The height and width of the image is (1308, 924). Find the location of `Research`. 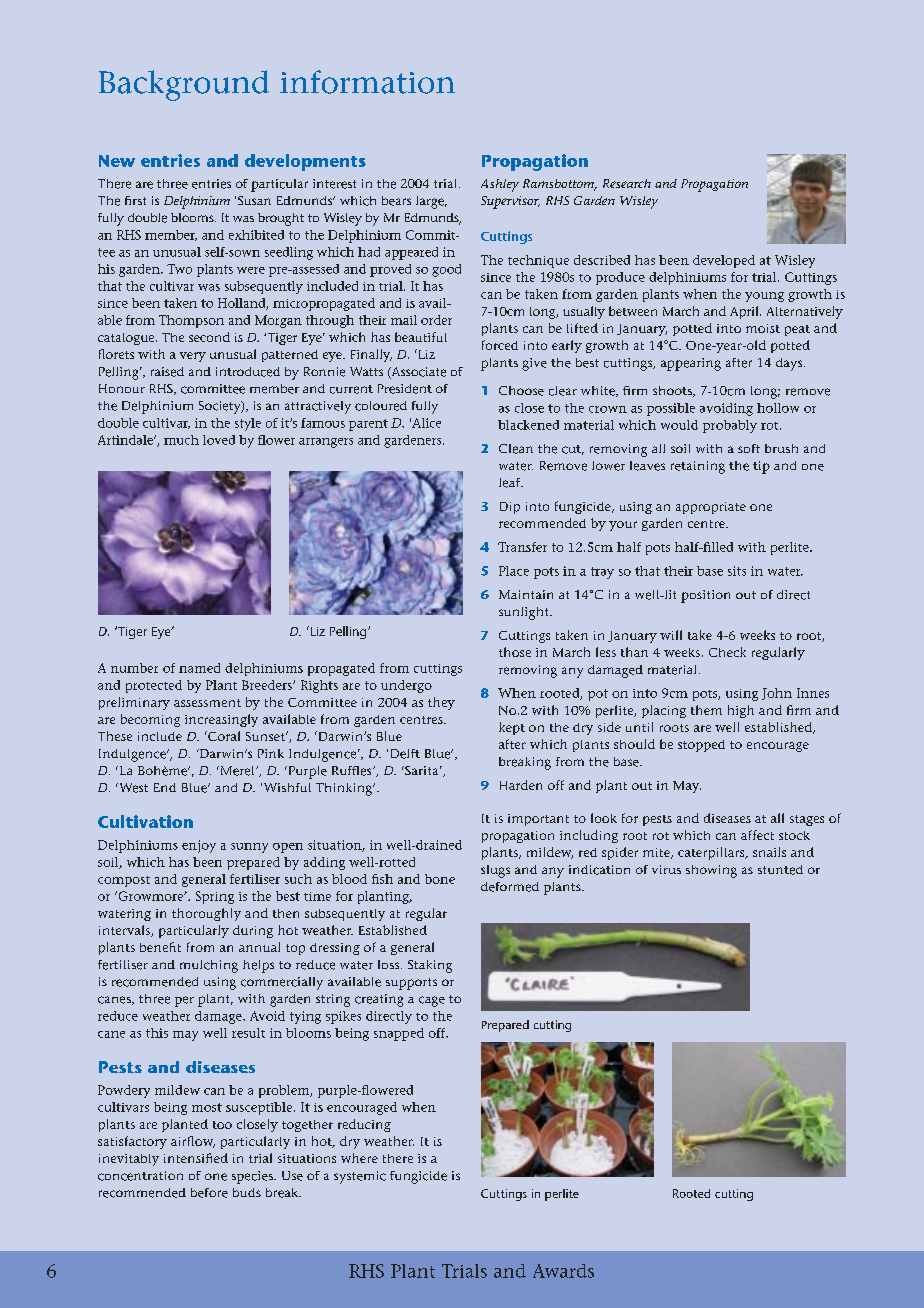

Research is located at coordinates (627, 183).
